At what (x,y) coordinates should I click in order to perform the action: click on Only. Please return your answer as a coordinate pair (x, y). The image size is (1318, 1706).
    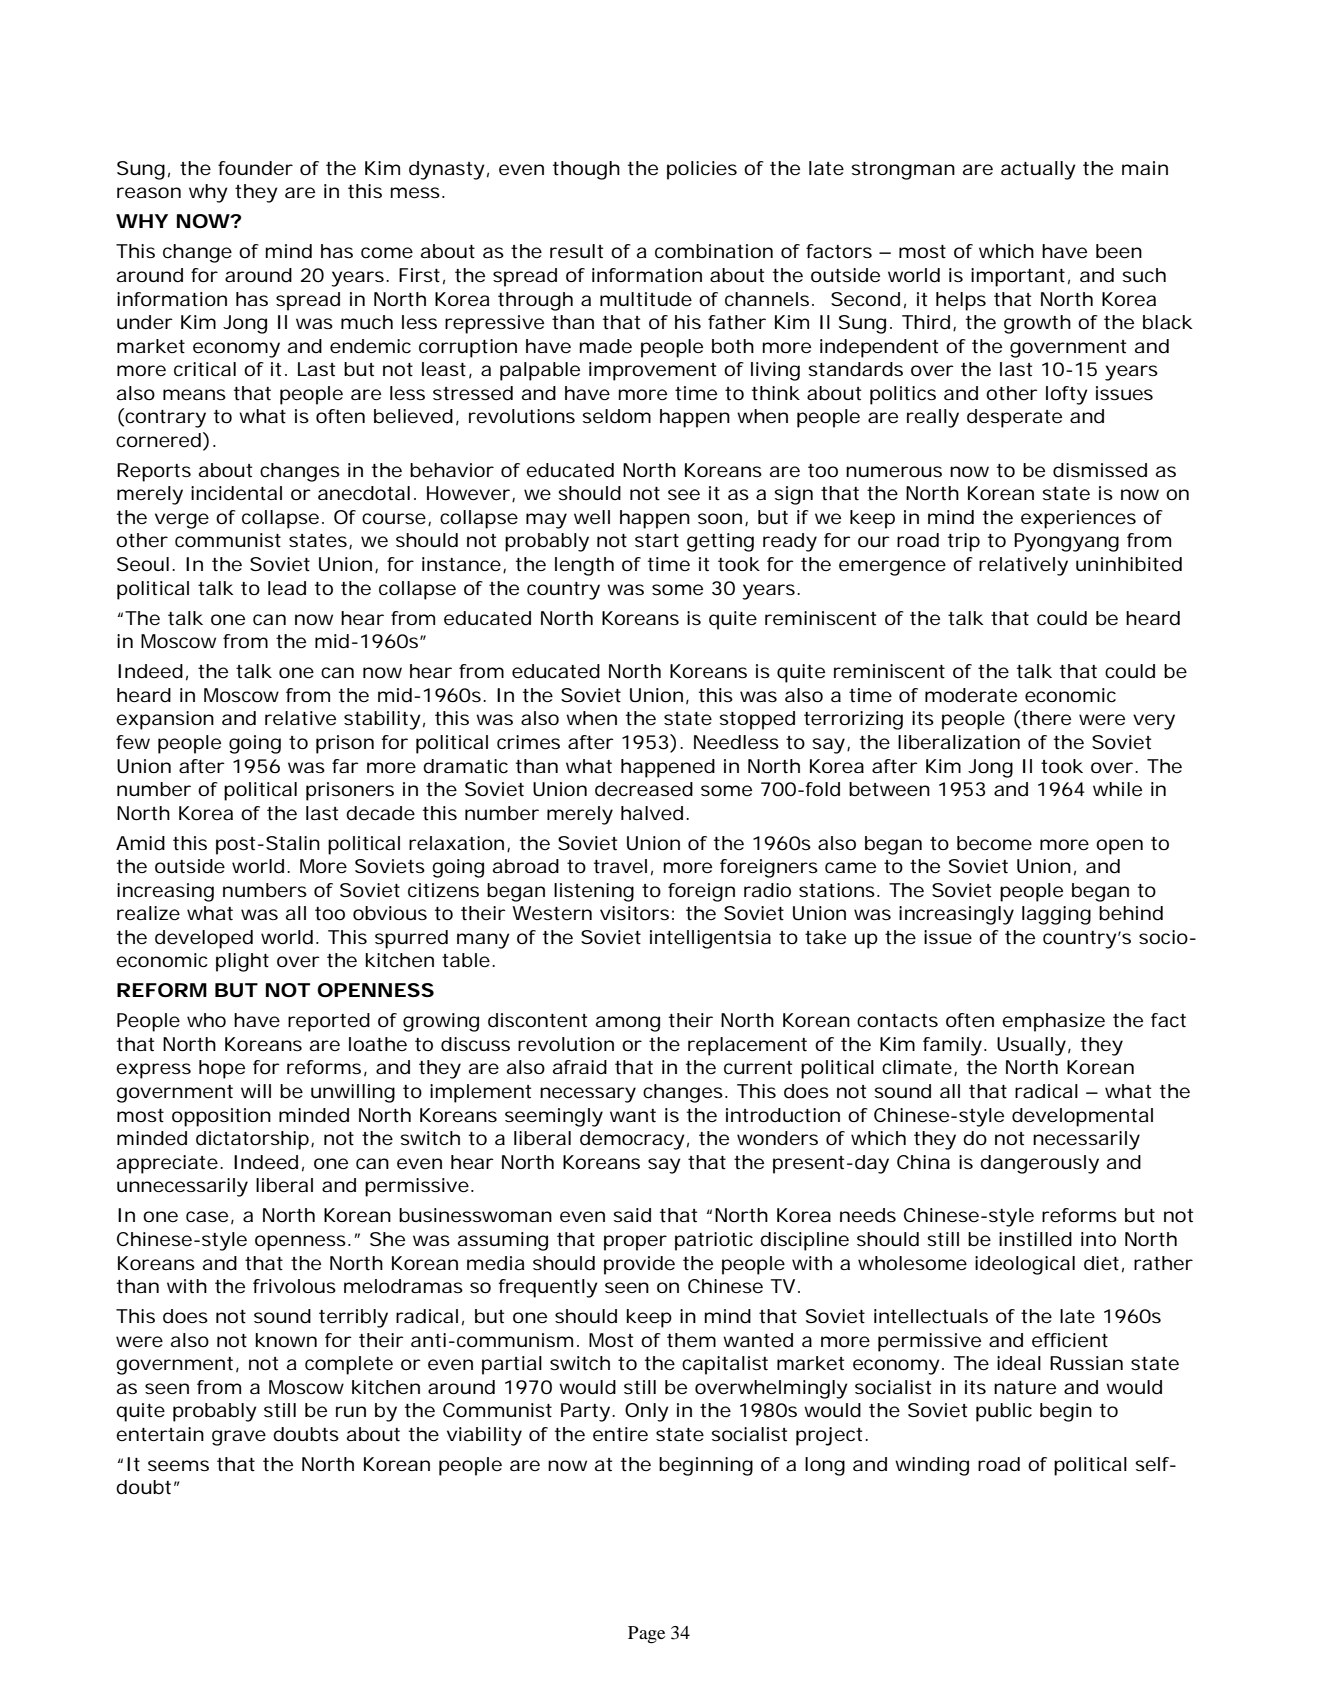
    Looking at the image, I should click on (647, 1412).
